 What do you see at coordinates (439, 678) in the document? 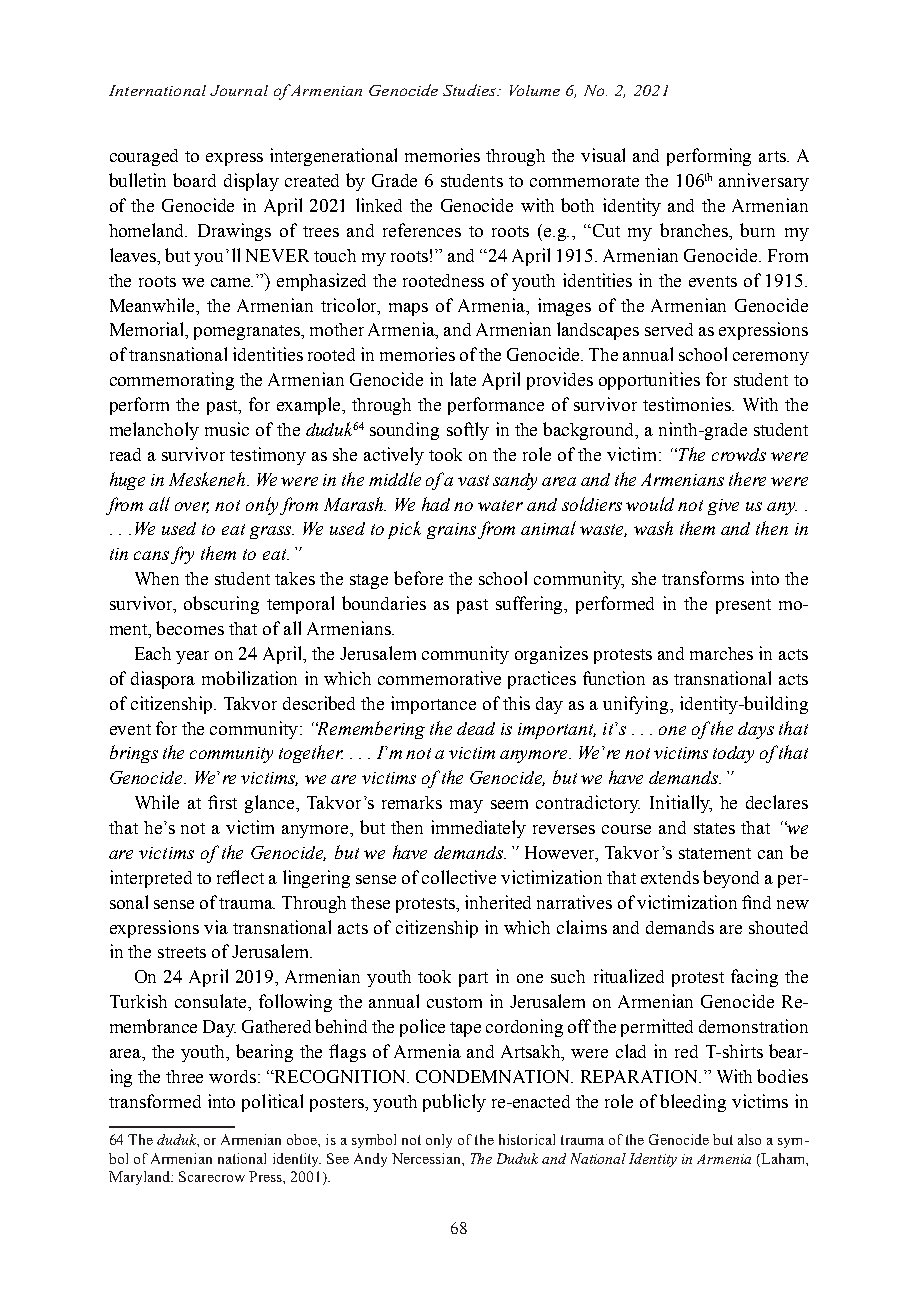
I see `commemorative` at bounding box center [439, 678].
